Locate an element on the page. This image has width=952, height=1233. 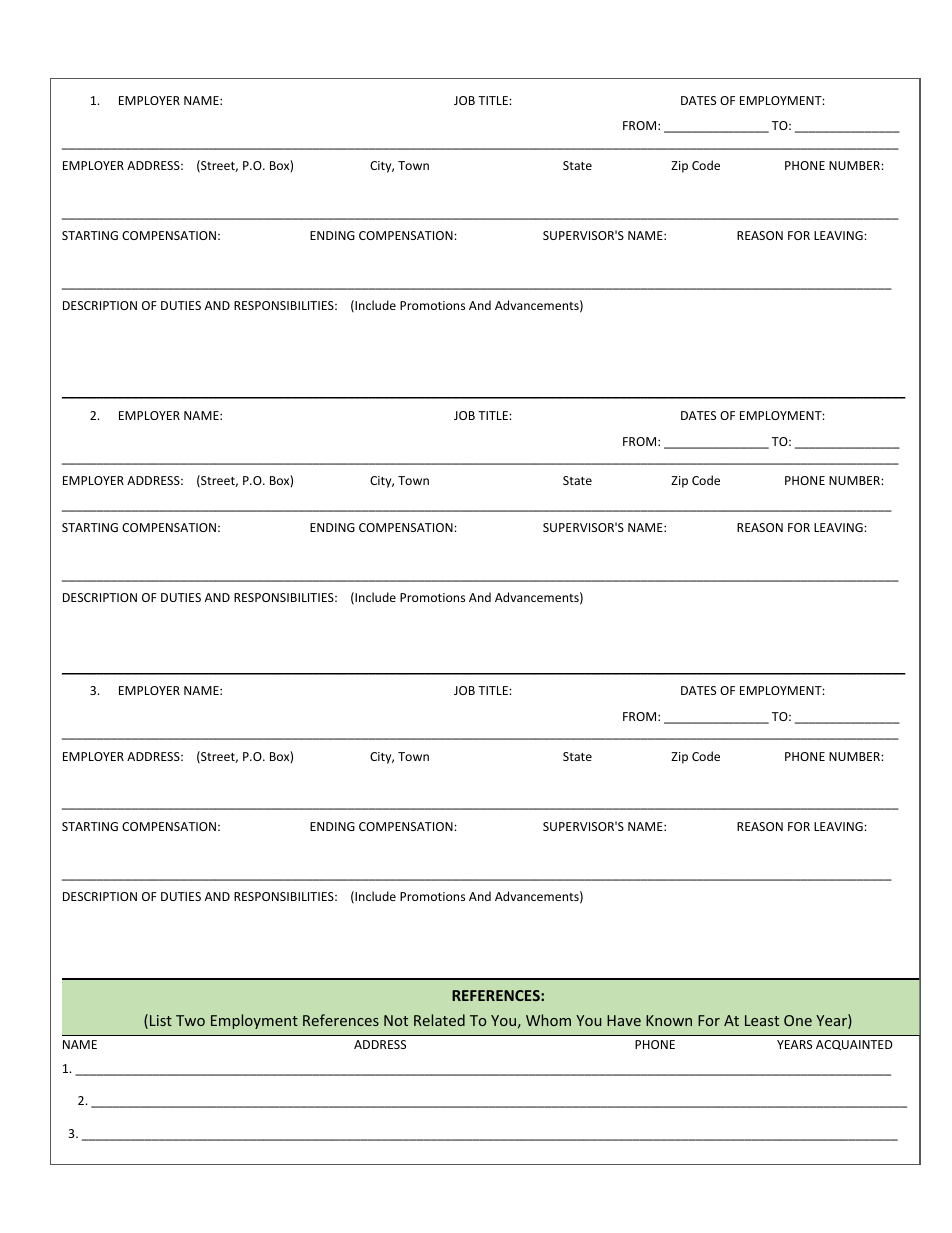
Whom is located at coordinates (548, 1020).
